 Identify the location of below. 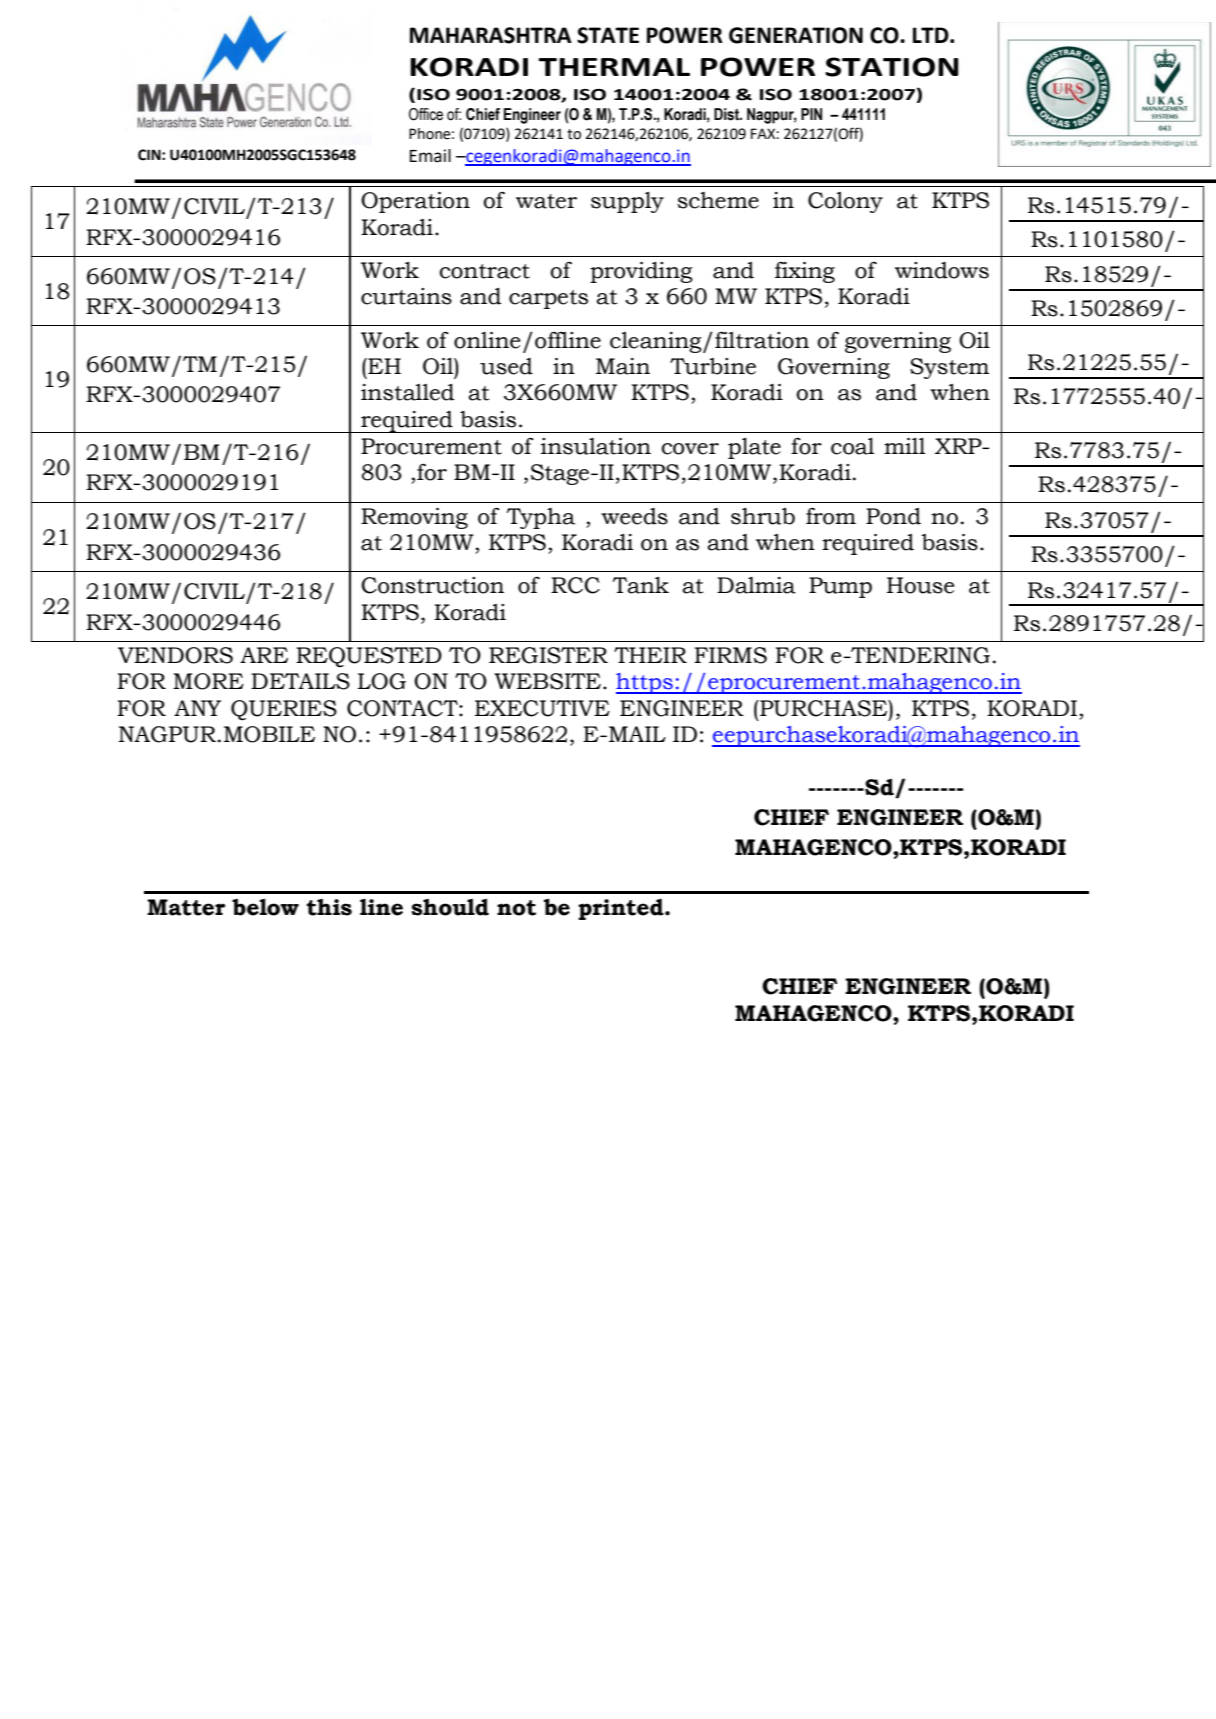
(265, 907).
